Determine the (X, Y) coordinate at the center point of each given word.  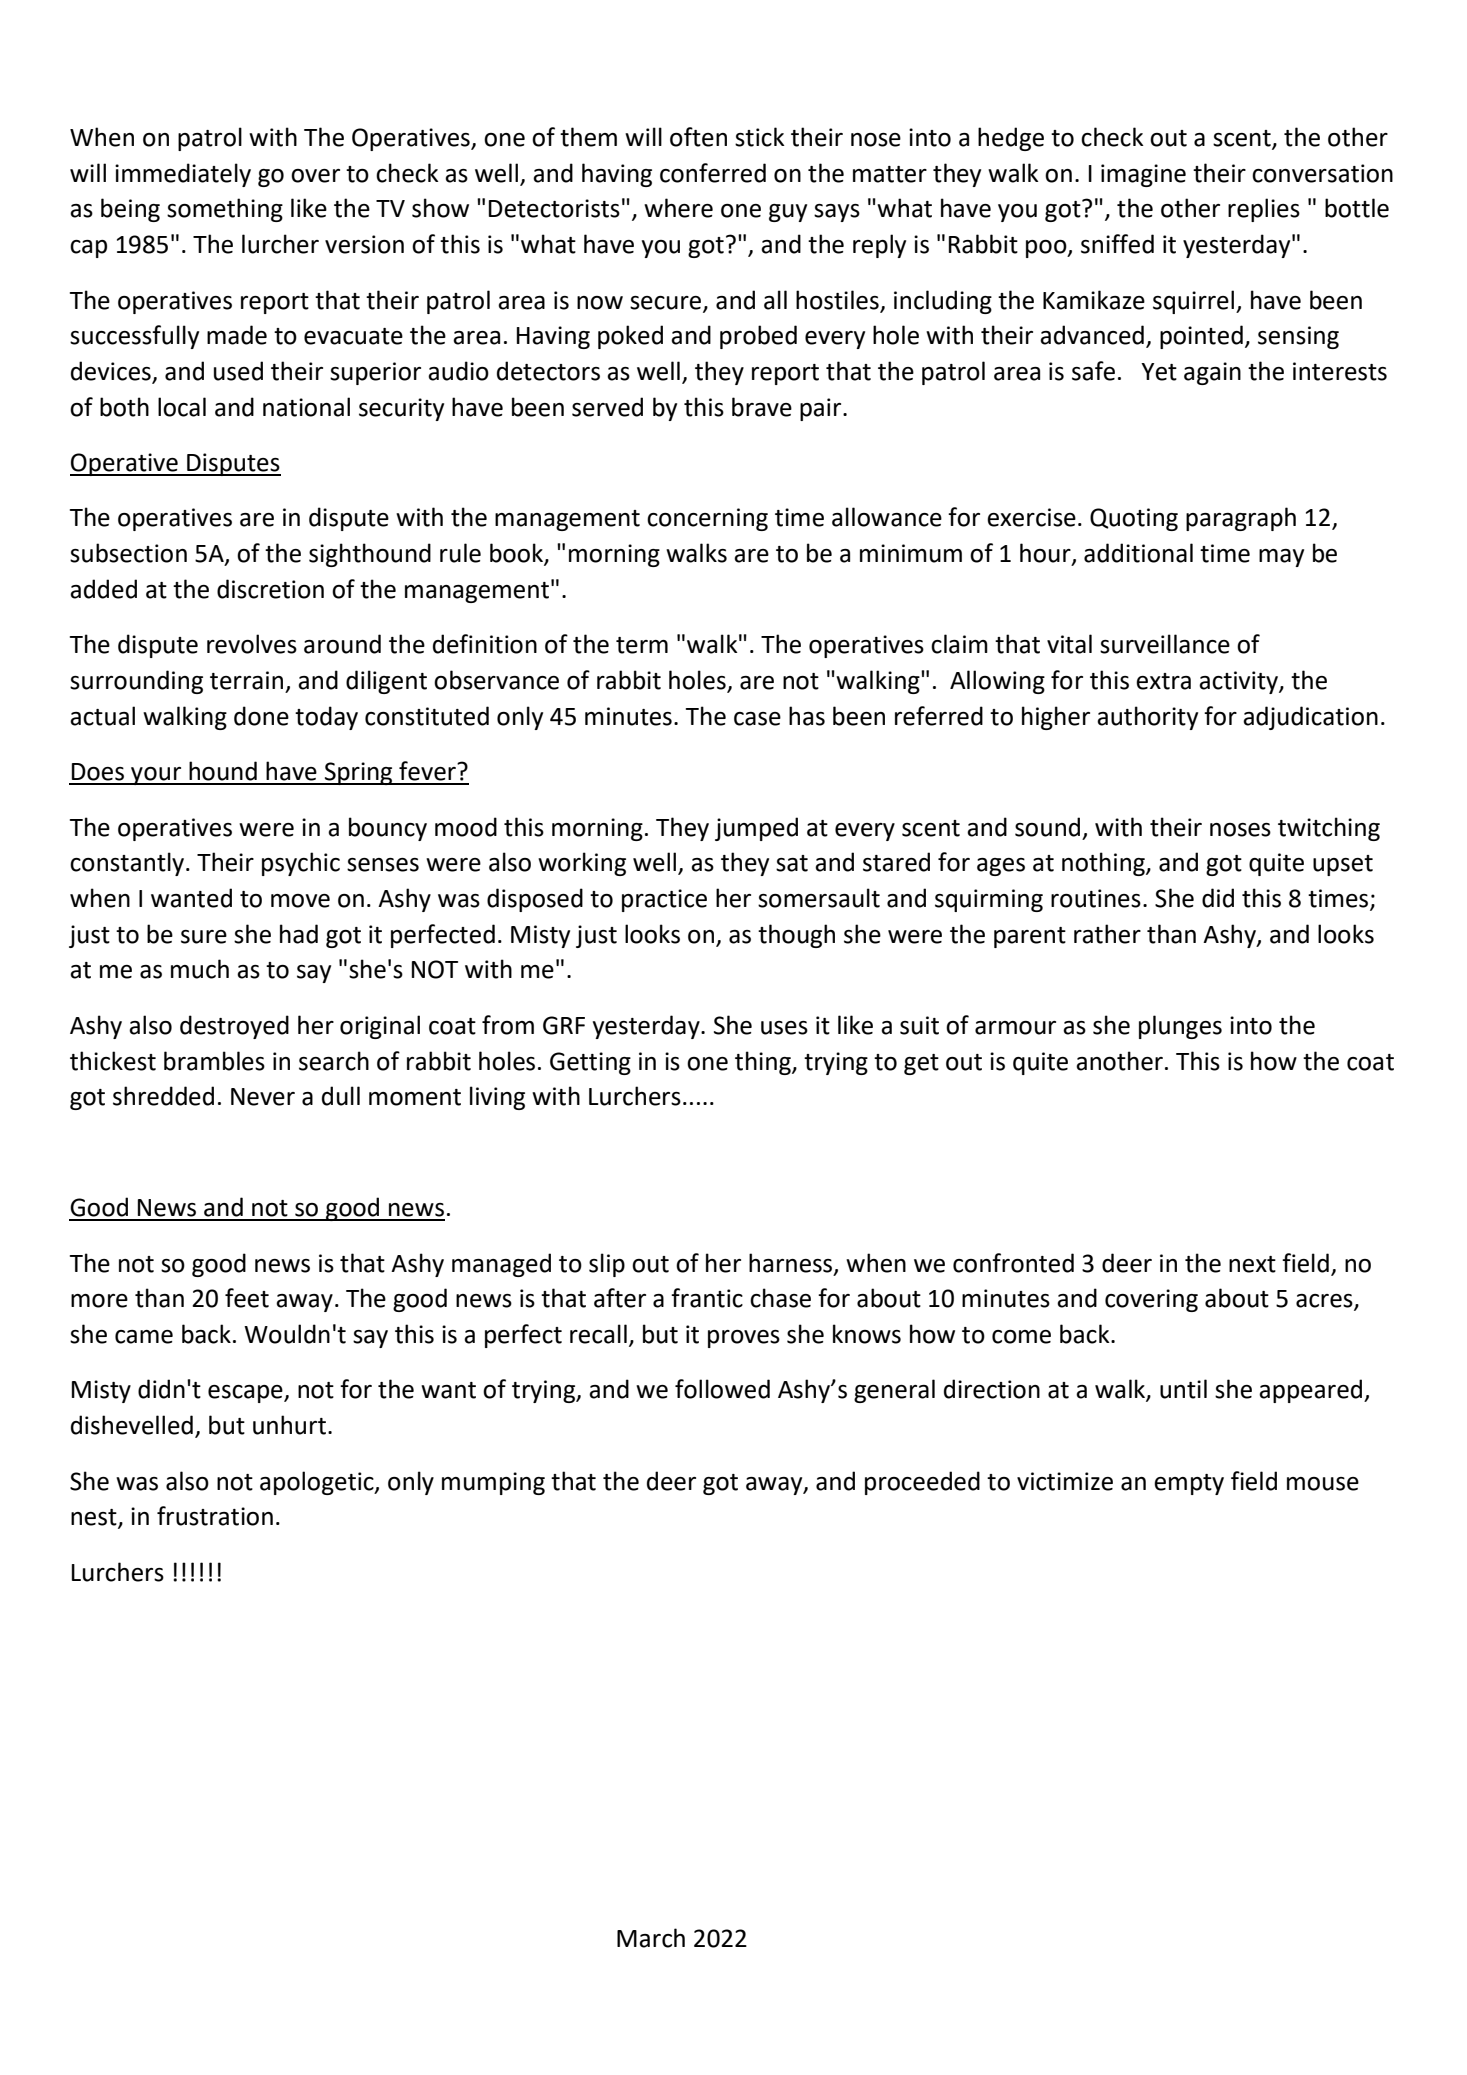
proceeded (922, 1483)
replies (1264, 210)
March (651, 1938)
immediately (183, 175)
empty (1189, 1484)
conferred (713, 173)
